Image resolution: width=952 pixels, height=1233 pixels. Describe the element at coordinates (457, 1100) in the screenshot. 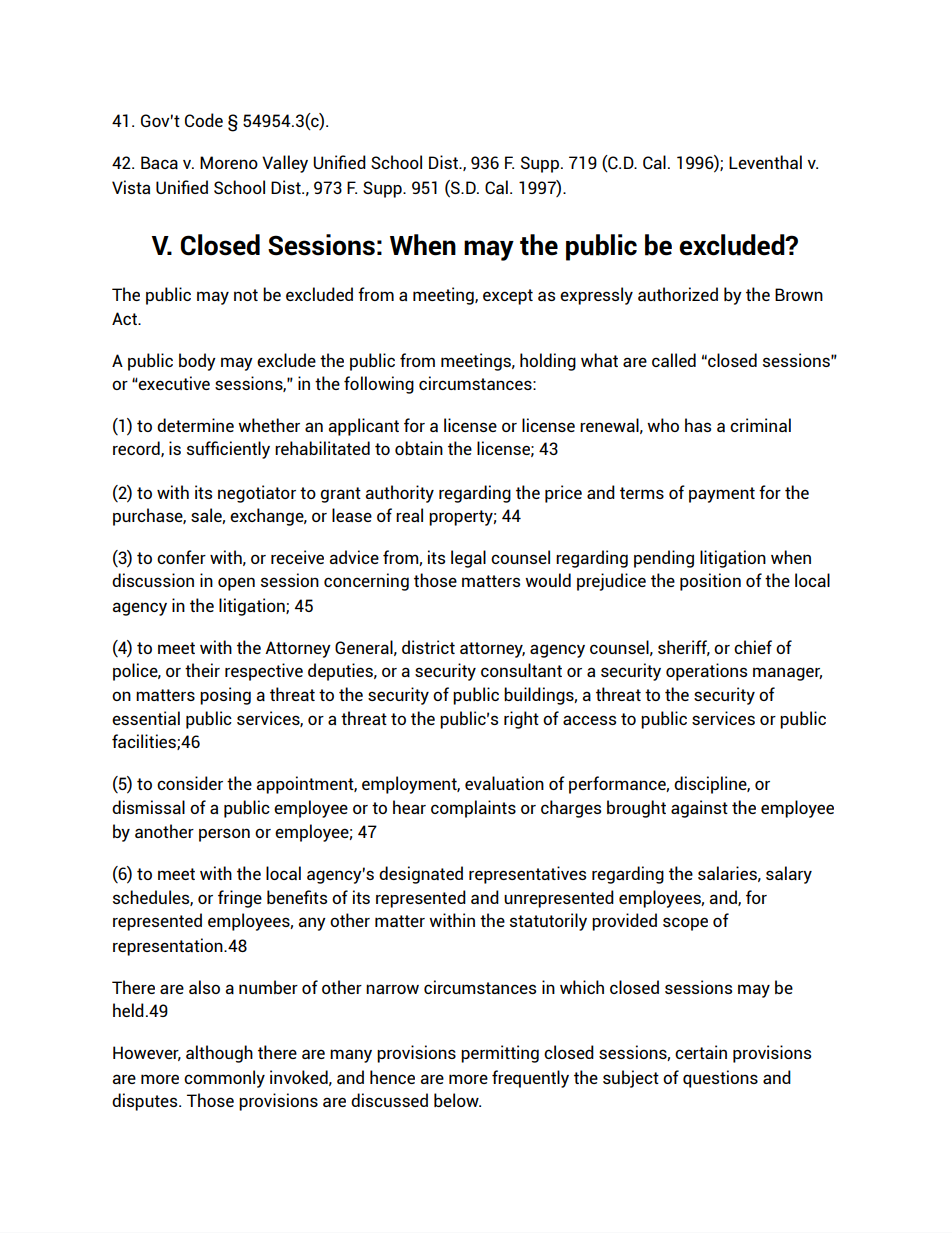

I see `below` at that location.
